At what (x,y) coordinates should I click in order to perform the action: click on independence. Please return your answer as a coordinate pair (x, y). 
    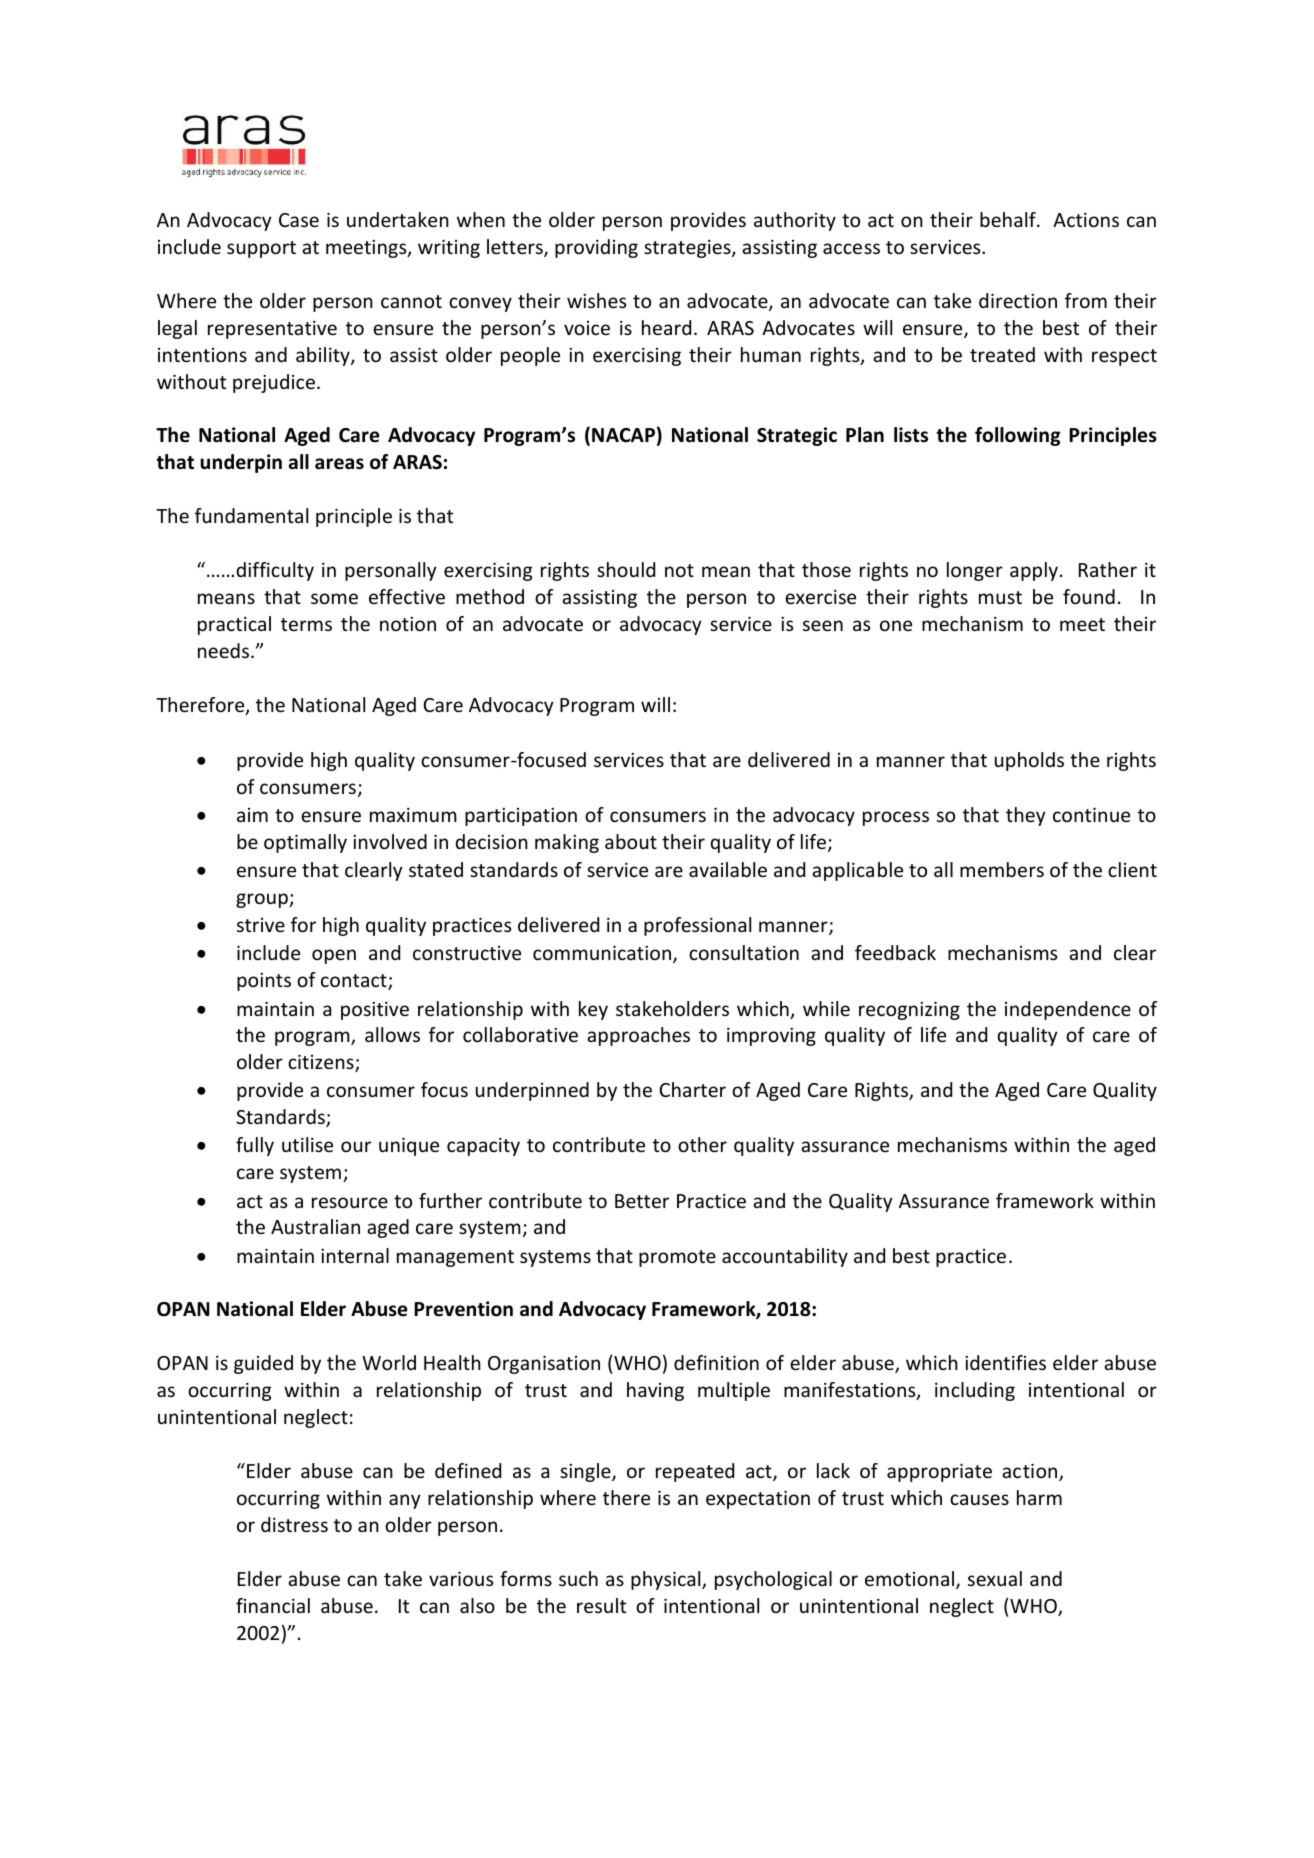
    Looking at the image, I should click on (1068, 1010).
